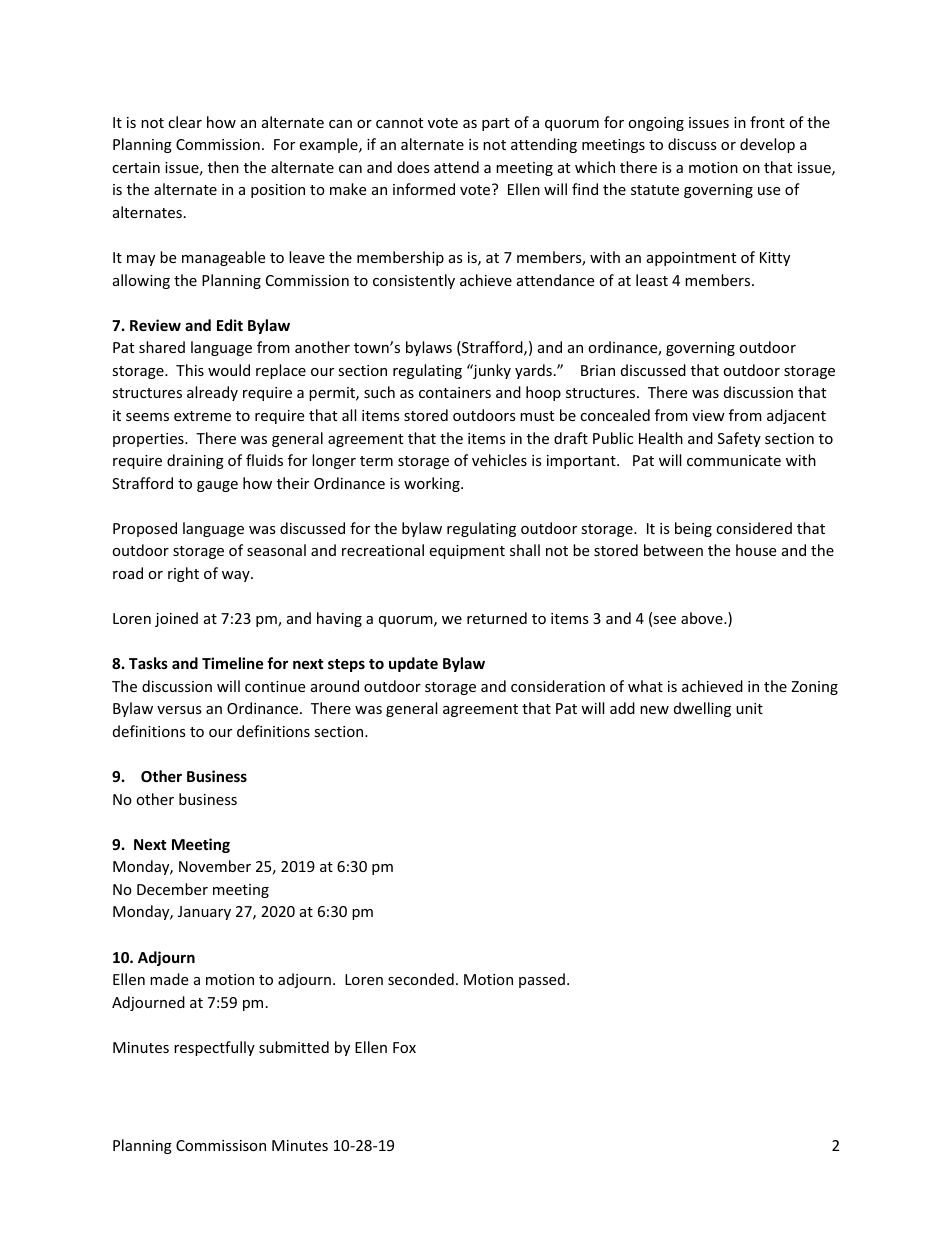 This screenshot has height=1233, width=952. What do you see at coordinates (214, 1048) in the screenshot?
I see `respectfully` at bounding box center [214, 1048].
